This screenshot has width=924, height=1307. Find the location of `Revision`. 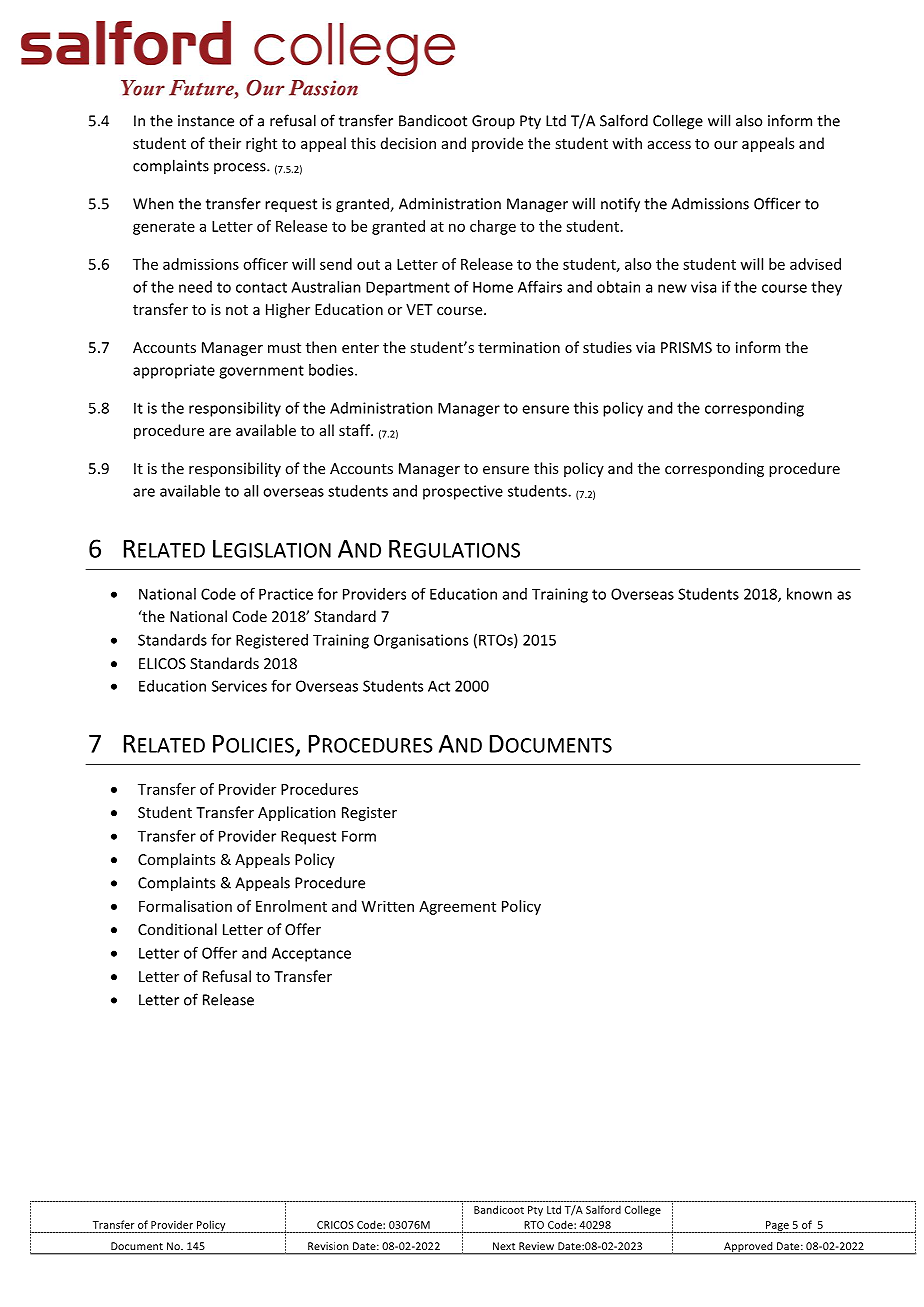

Revision is located at coordinates (328, 1246).
